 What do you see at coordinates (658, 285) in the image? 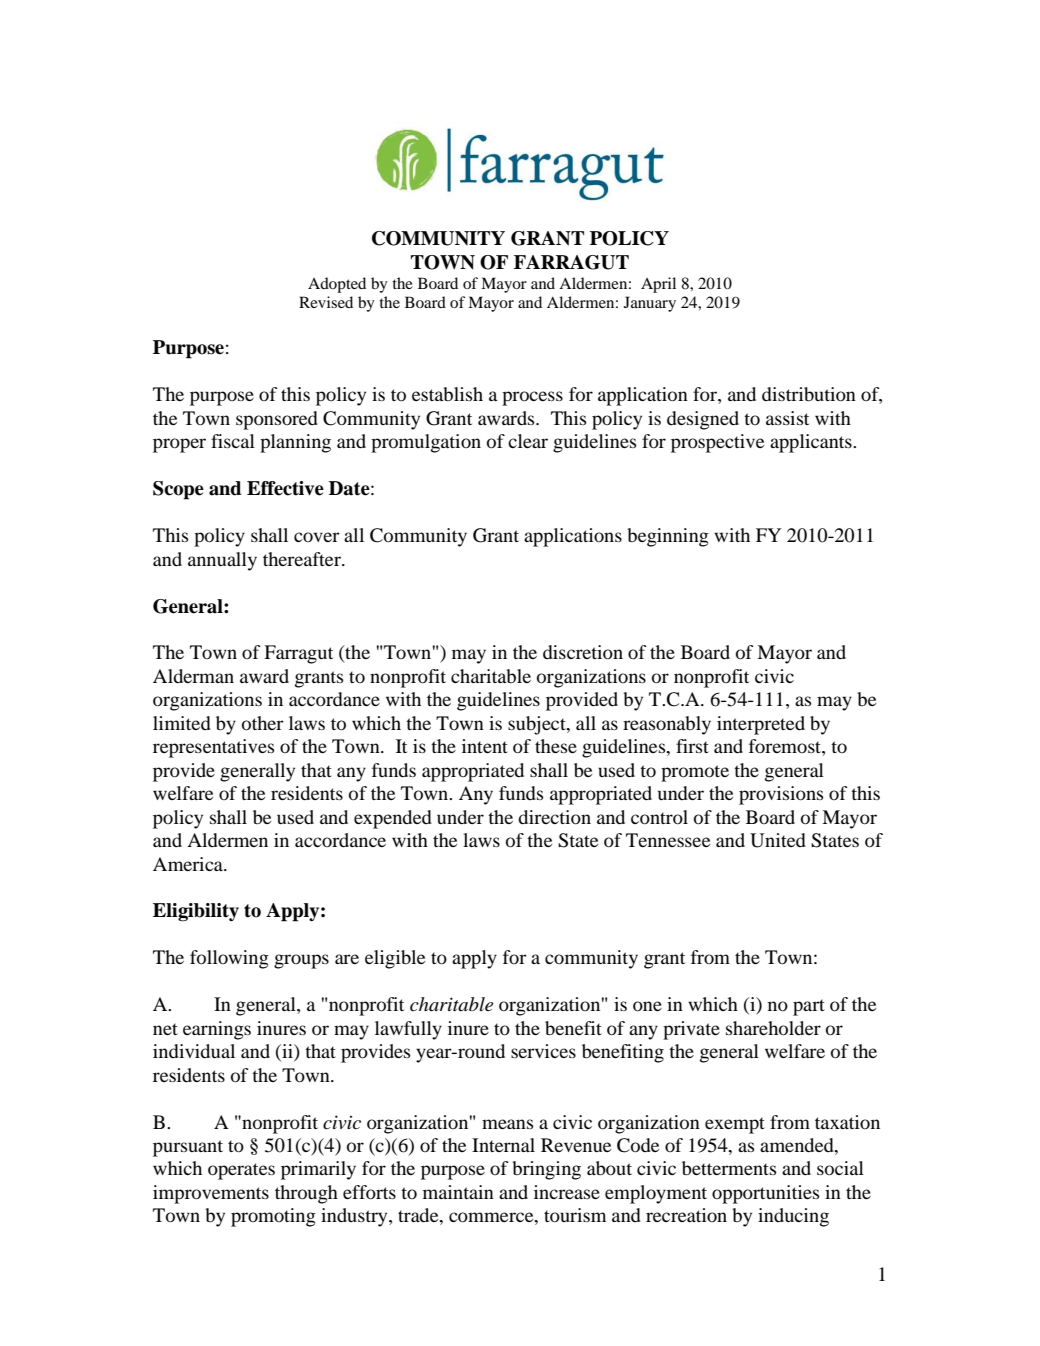
I see `April` at bounding box center [658, 285].
